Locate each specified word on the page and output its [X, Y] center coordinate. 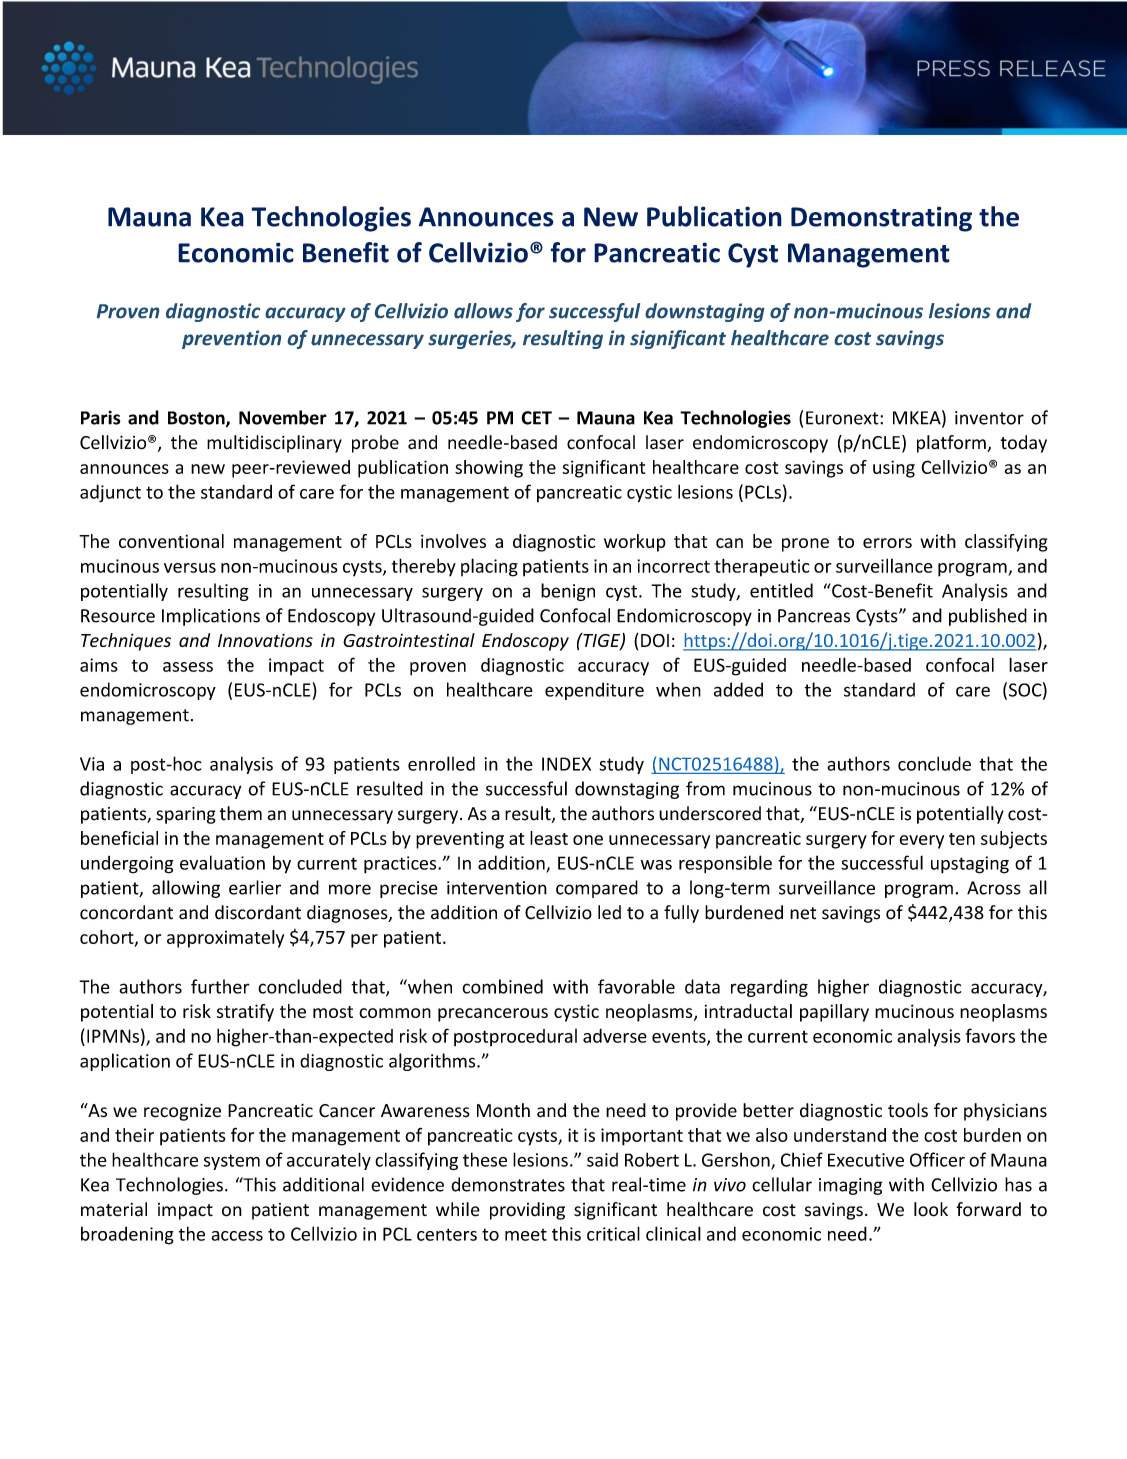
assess [188, 667]
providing [527, 1211]
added [738, 689]
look [931, 1209]
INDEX [566, 764]
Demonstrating [881, 219]
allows [483, 311]
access [237, 1236]
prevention [231, 339]
